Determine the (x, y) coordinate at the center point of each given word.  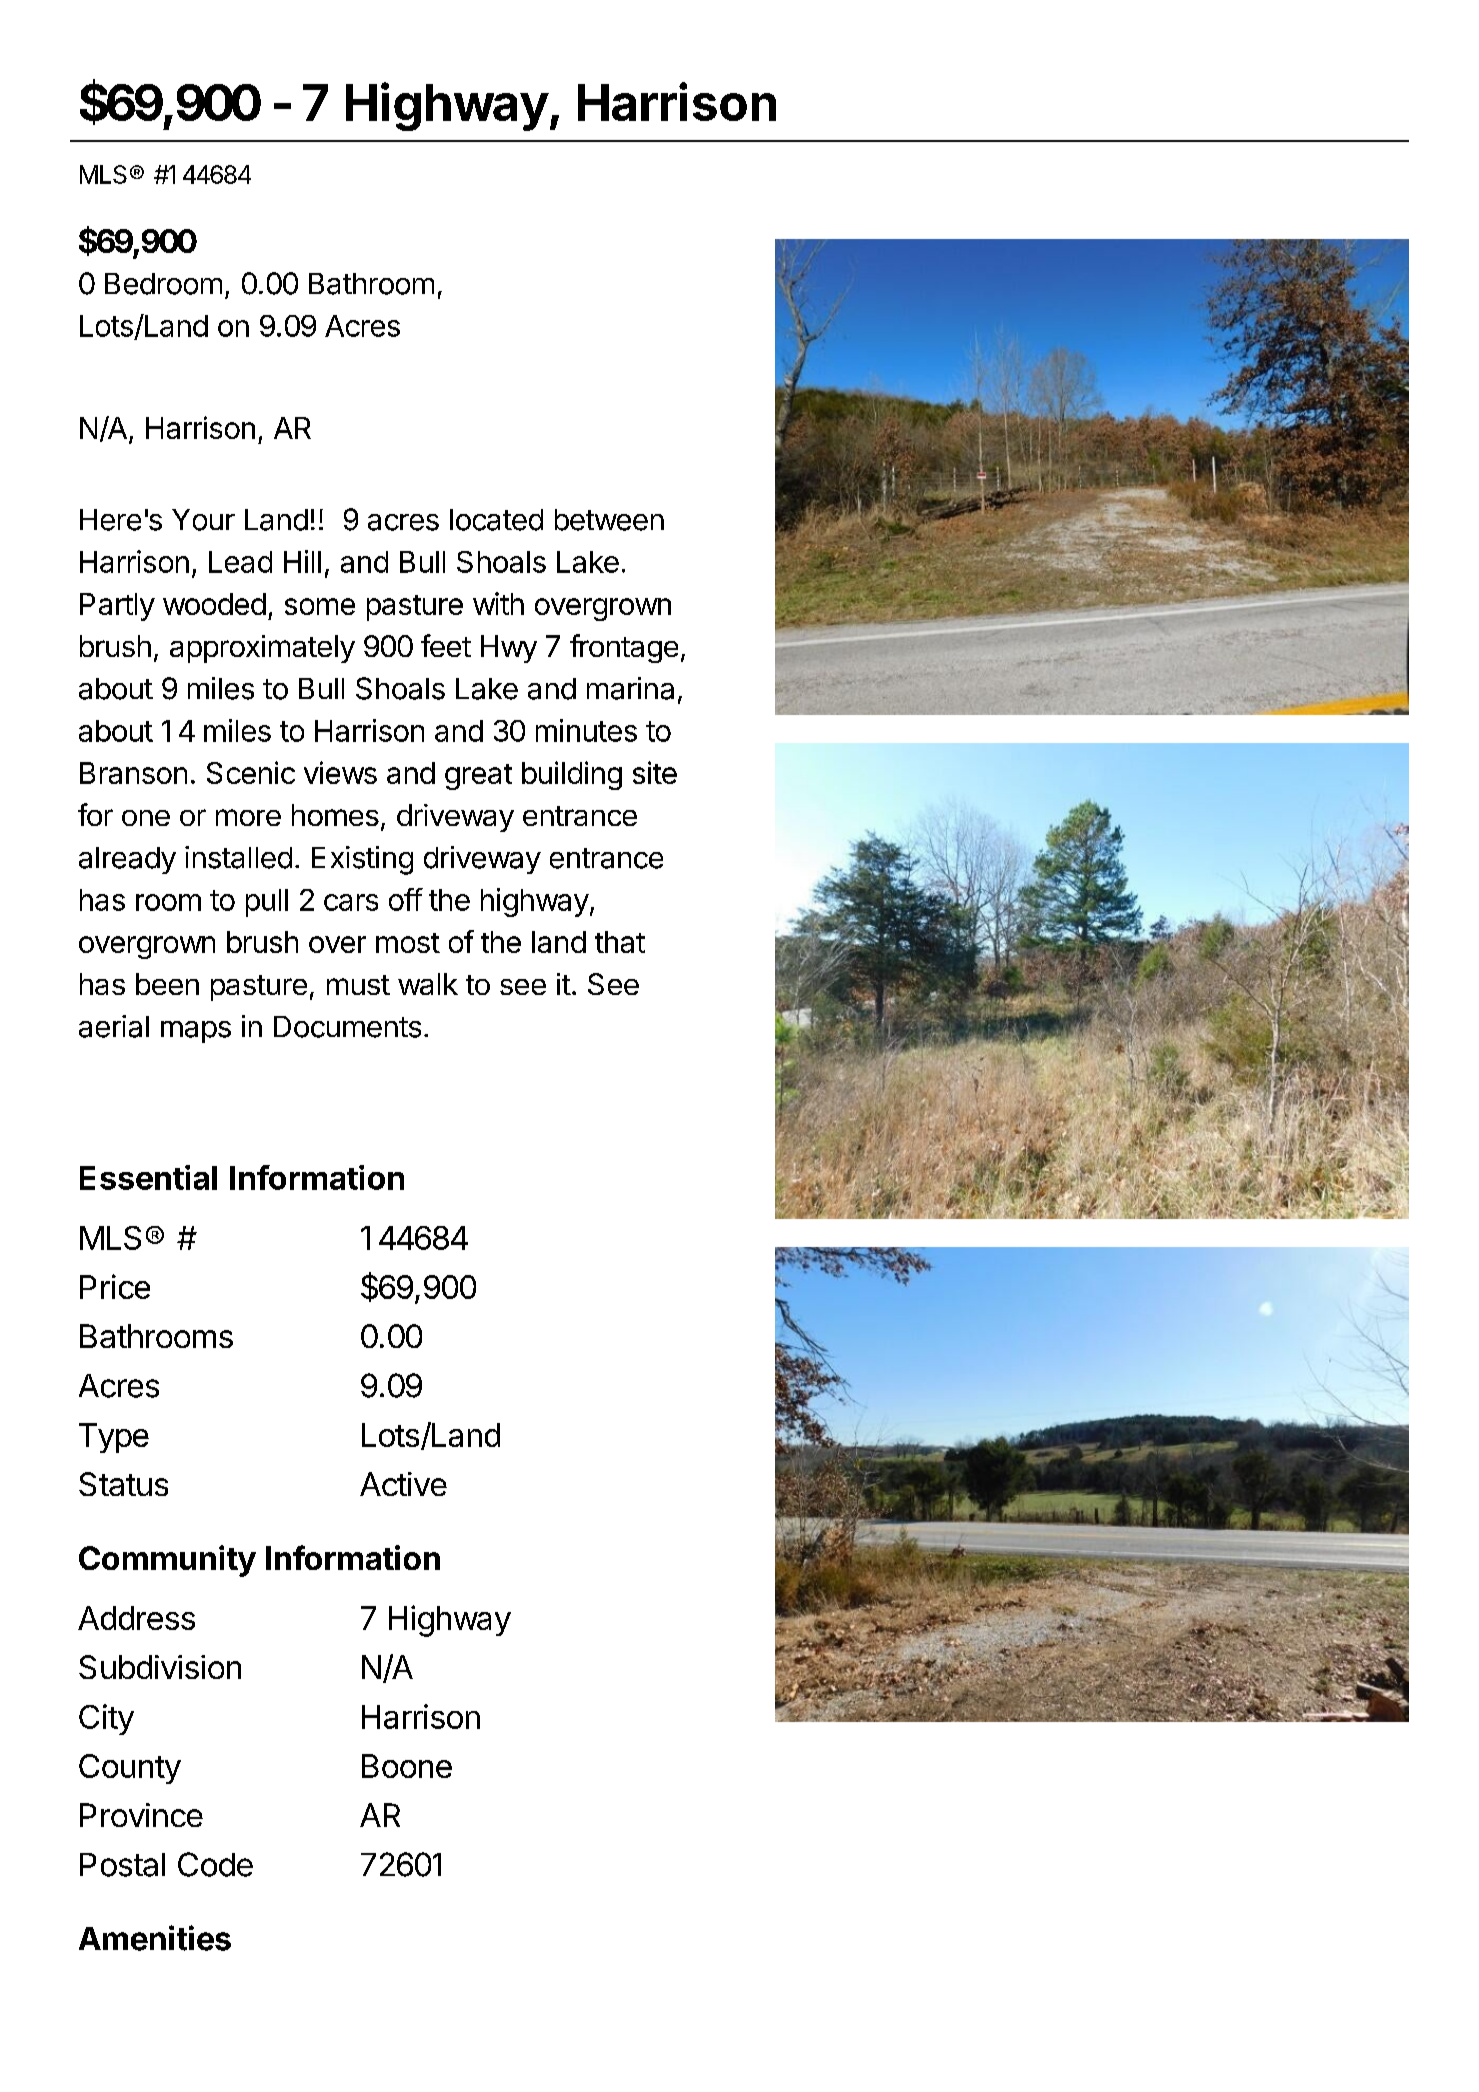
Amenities (155, 1938)
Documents (347, 1027)
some (320, 606)
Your (203, 520)
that (620, 942)
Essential (148, 1177)
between (609, 520)
